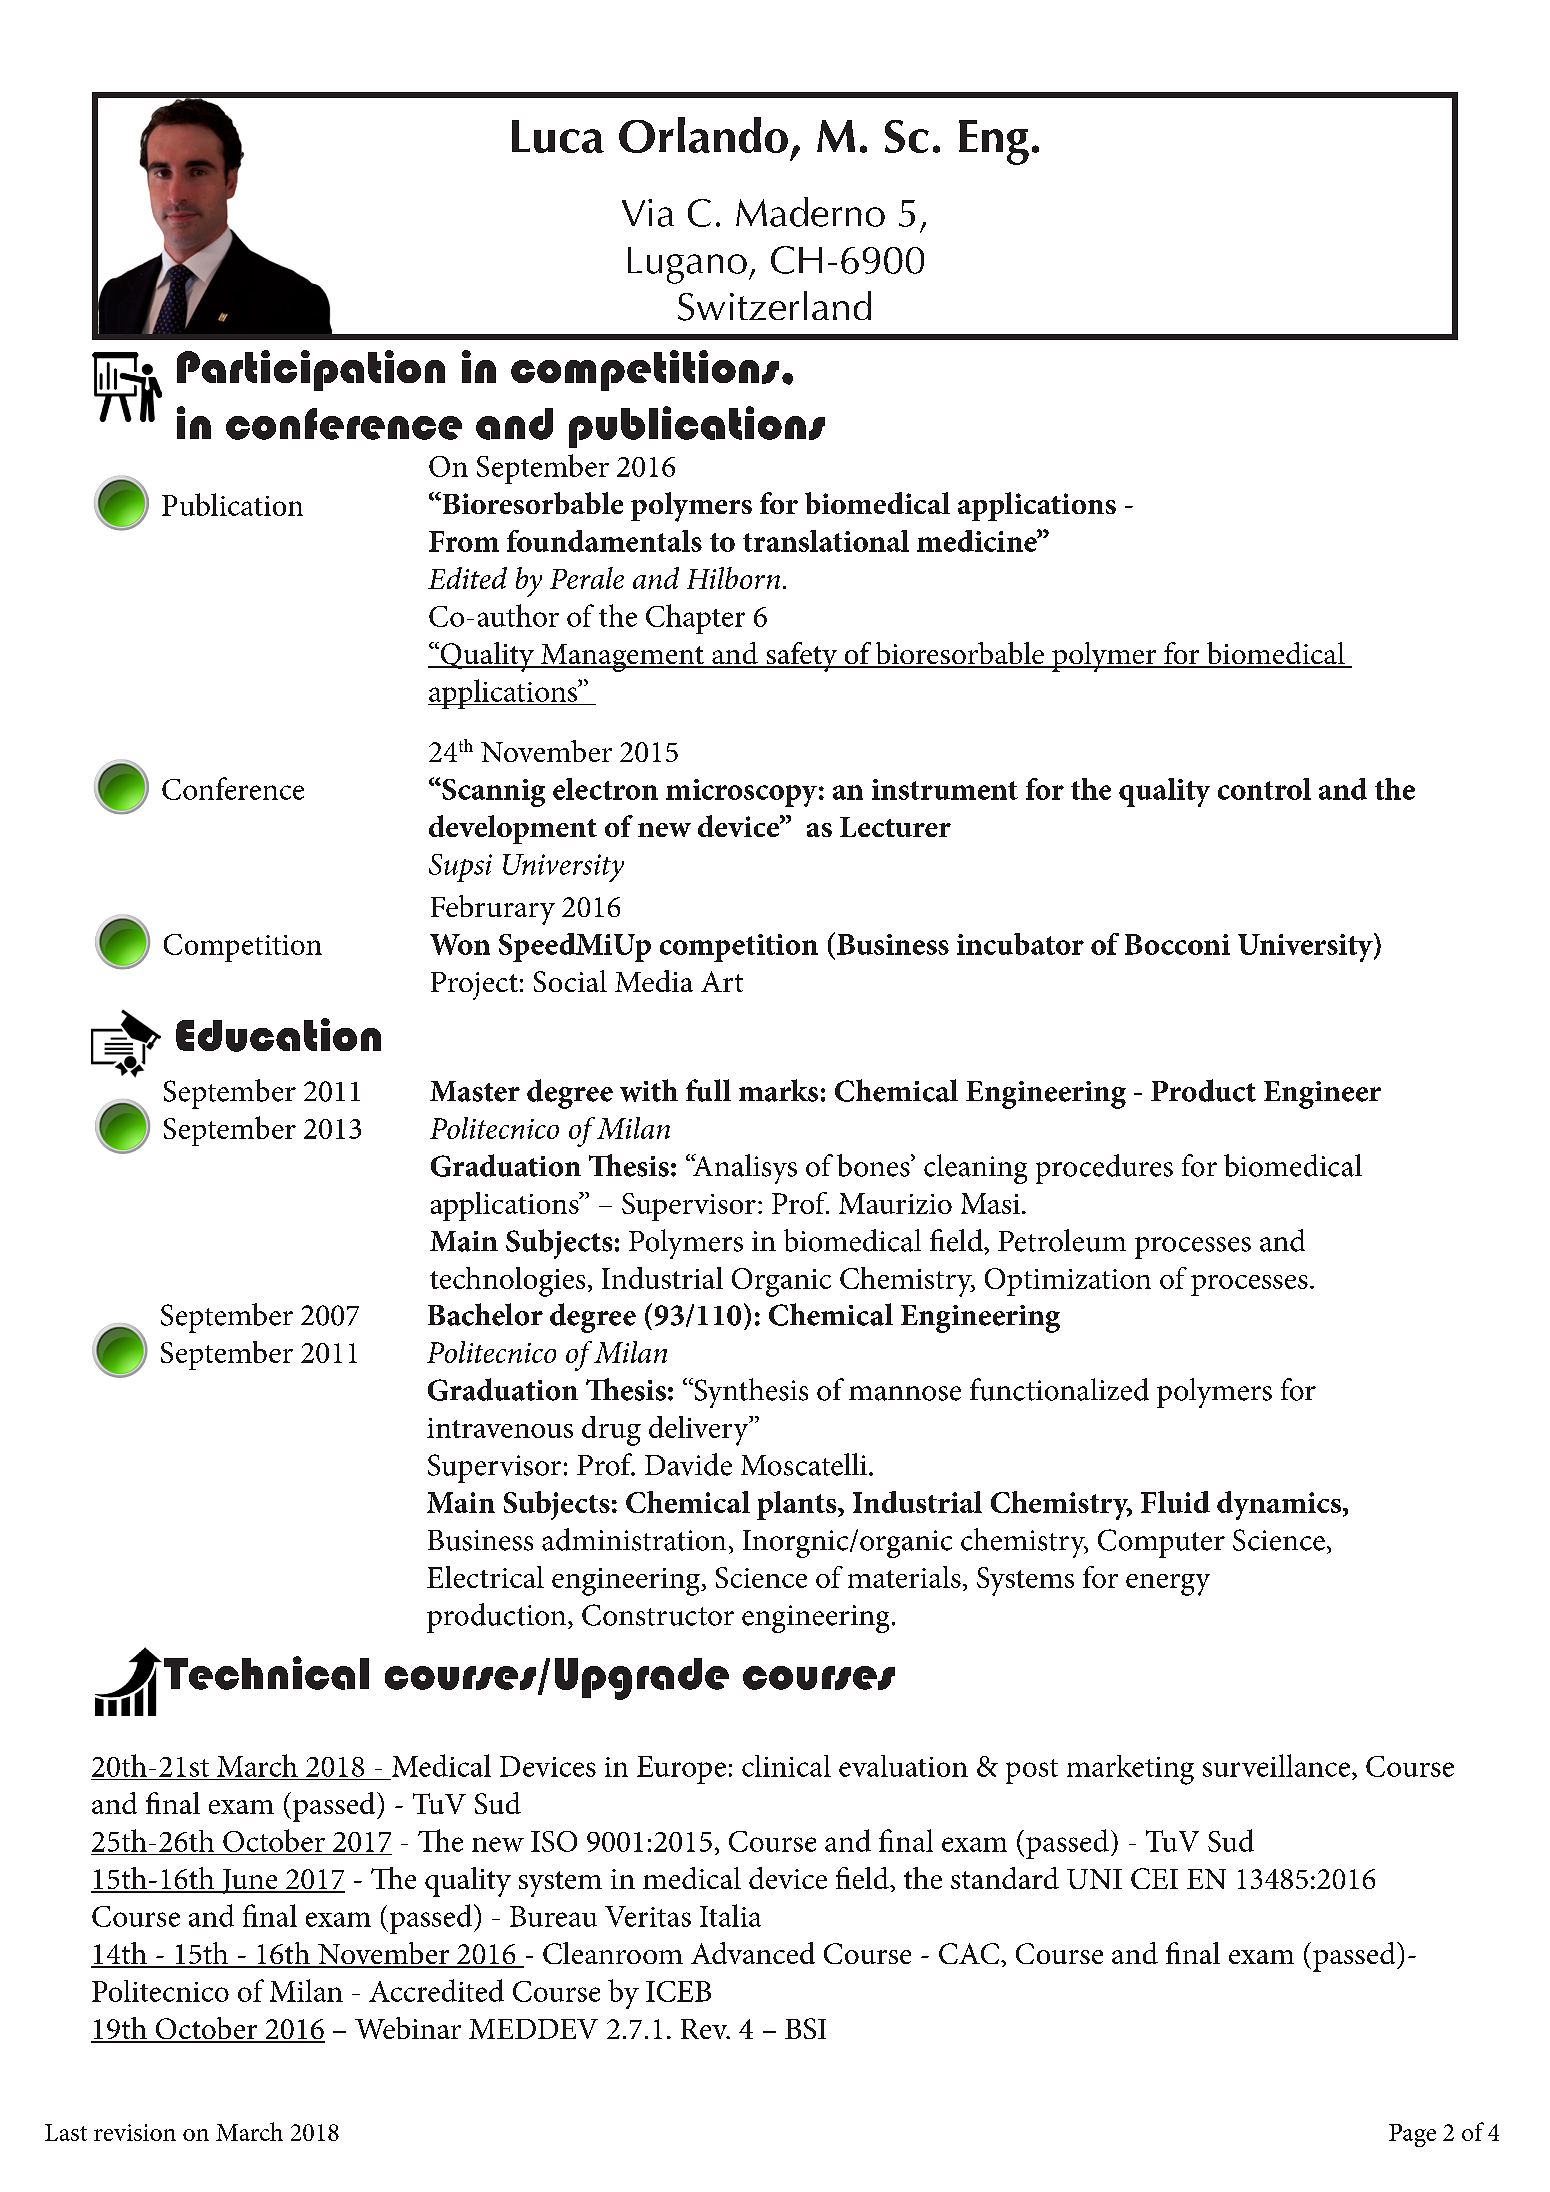 The width and height of the page is (1550, 2192). What do you see at coordinates (703, 135) in the page?
I see `Orlando` at bounding box center [703, 135].
